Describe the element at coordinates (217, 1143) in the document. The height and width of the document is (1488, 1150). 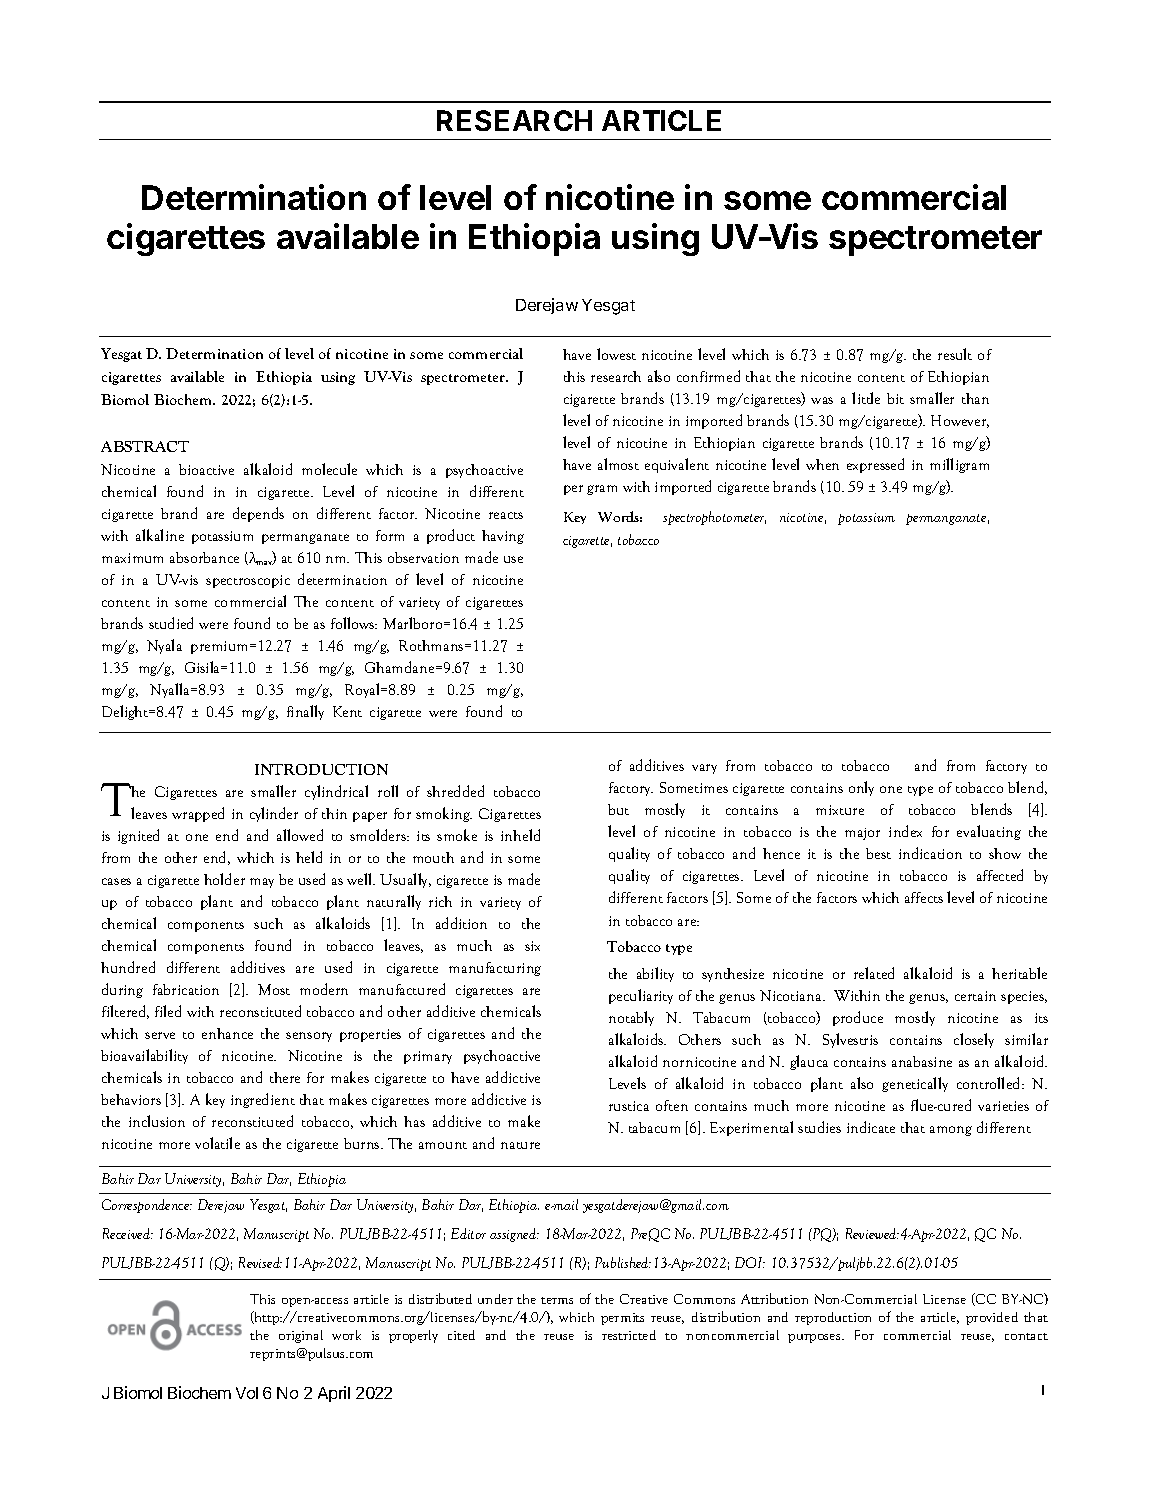
I see `volatile` at that location.
